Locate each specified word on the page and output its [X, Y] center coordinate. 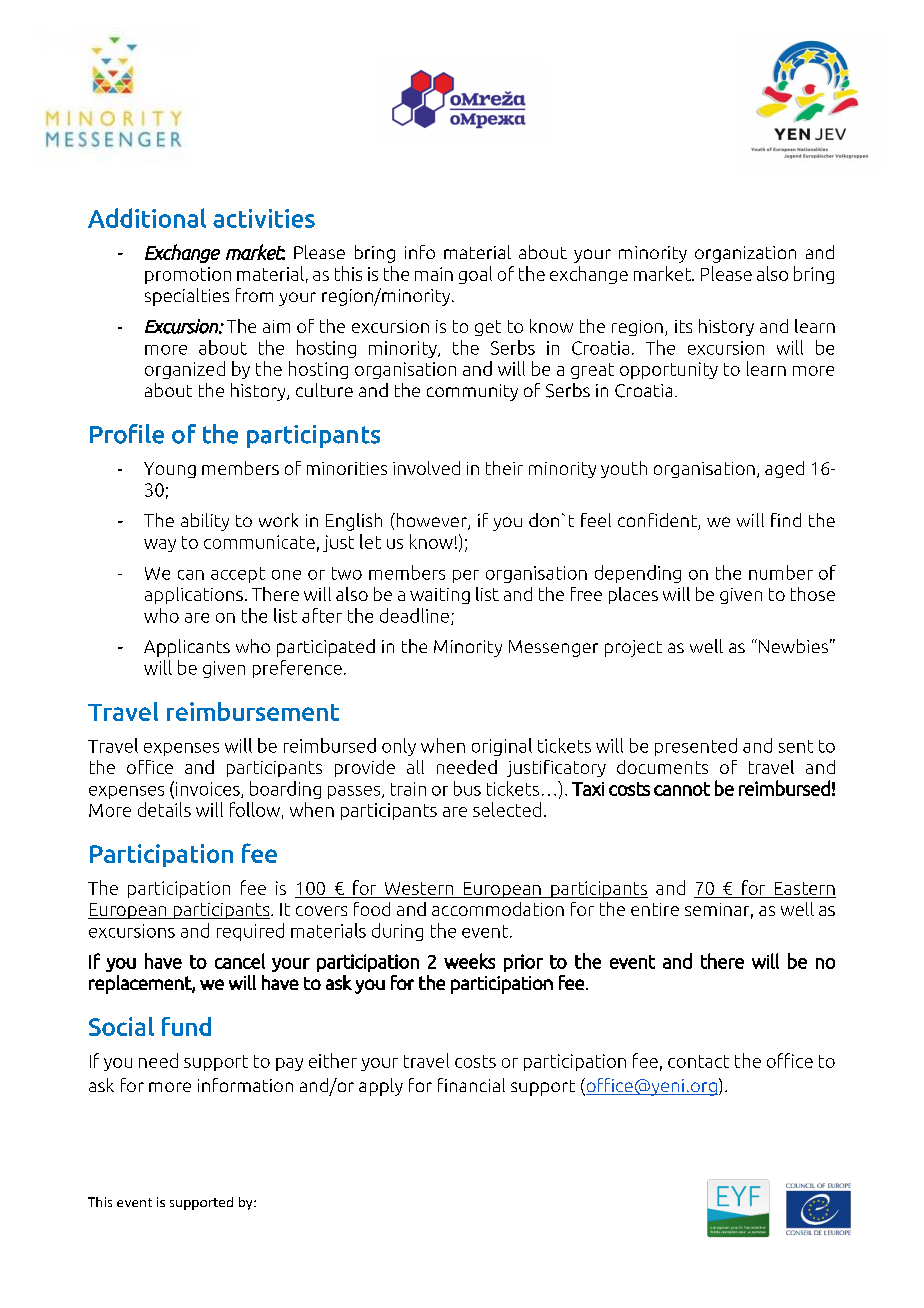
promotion [188, 275]
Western [419, 890]
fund [186, 1026]
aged [784, 469]
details [164, 809]
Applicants [187, 648]
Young [170, 470]
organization [745, 254]
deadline [414, 615]
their [504, 468]
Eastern [804, 890]
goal [475, 275]
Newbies [793, 646]
